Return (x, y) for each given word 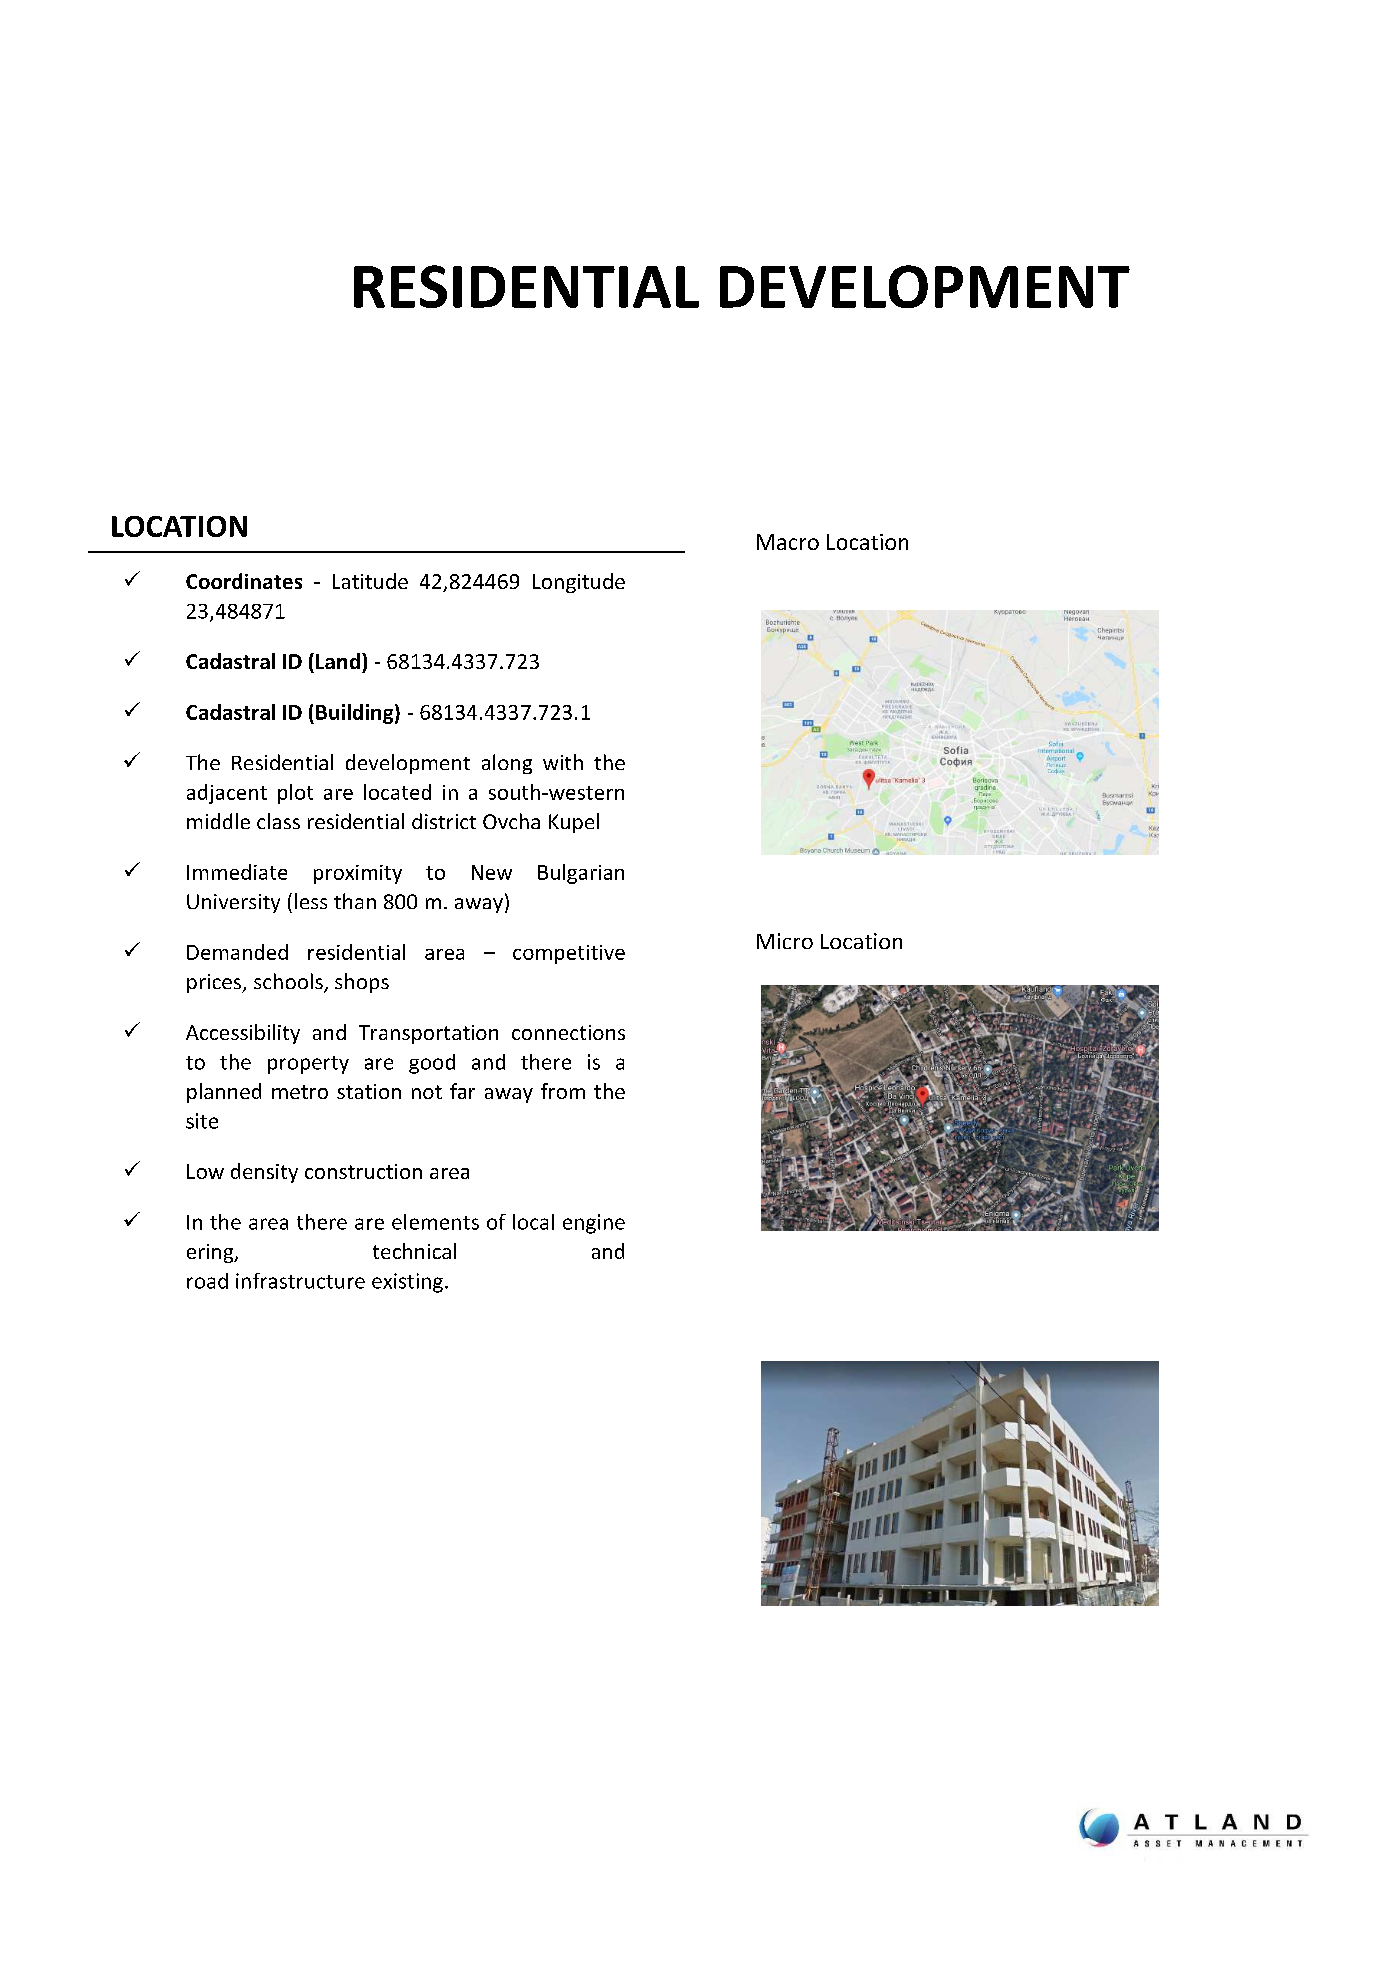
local (533, 1222)
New (492, 872)
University (233, 903)
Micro (785, 941)
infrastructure (300, 1281)
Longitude (579, 583)
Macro (788, 542)
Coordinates (244, 581)
